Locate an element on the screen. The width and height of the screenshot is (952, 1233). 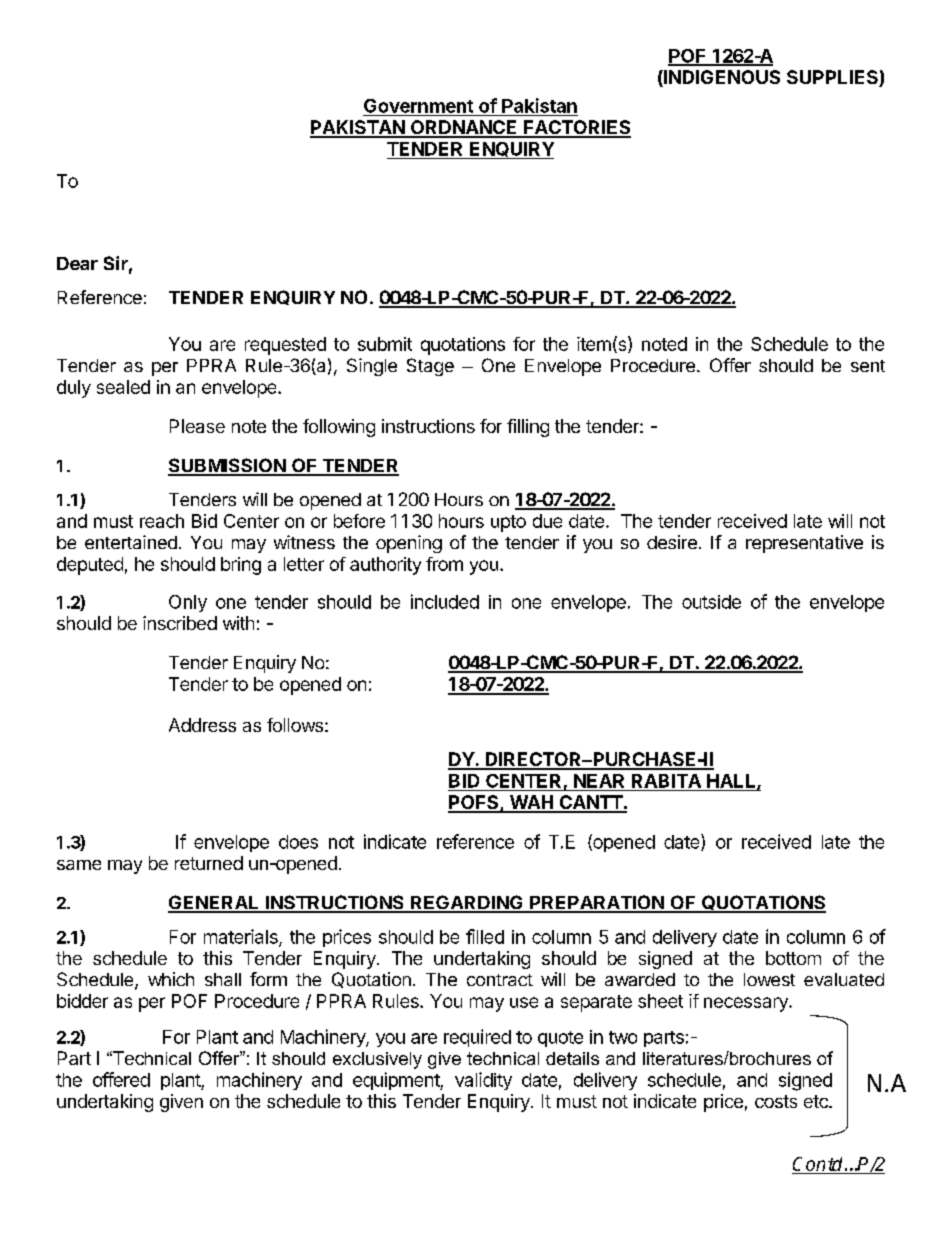
Dear is located at coordinates (77, 263).
